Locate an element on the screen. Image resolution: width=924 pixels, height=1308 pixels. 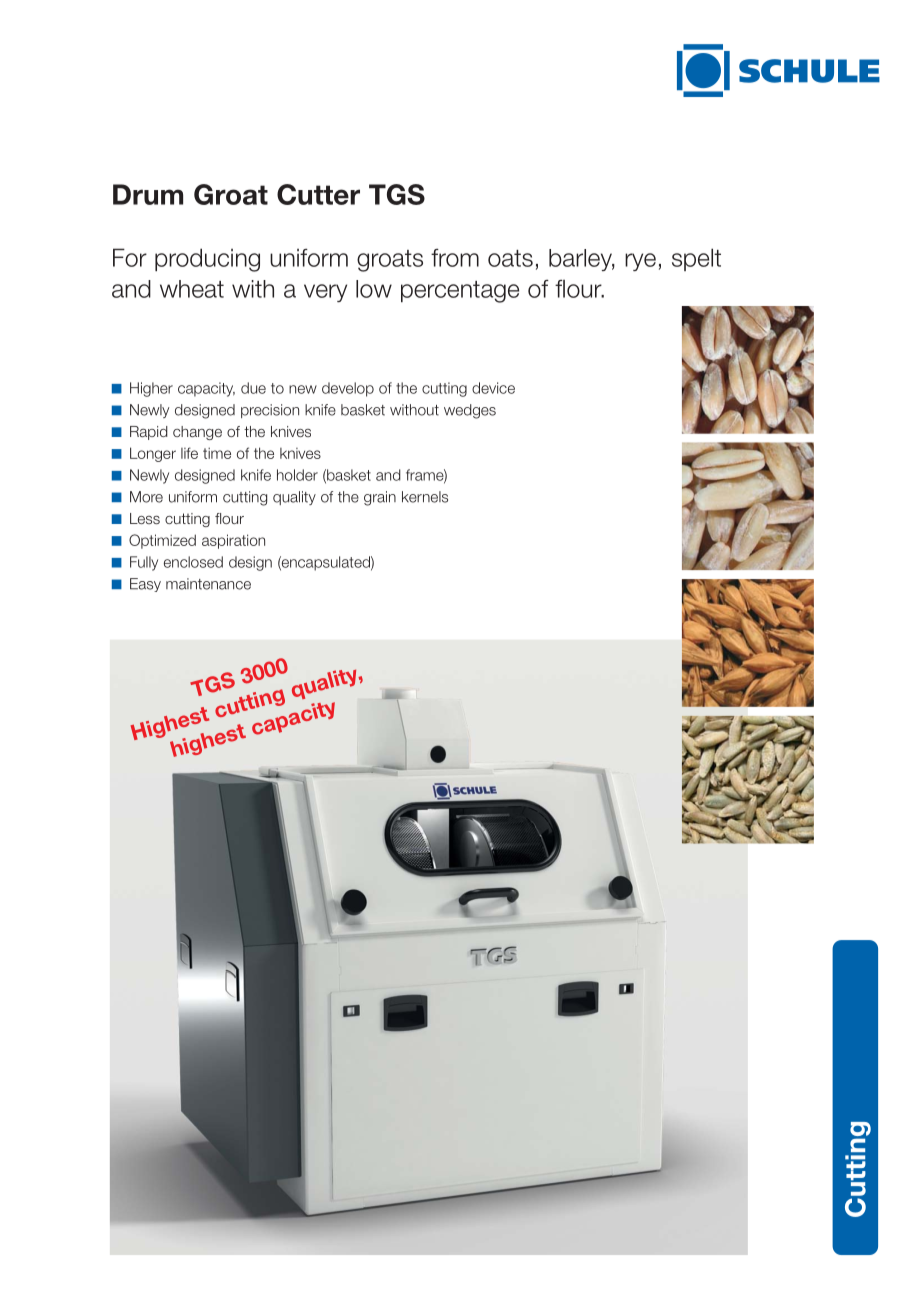
Drum is located at coordinates (148, 194).
